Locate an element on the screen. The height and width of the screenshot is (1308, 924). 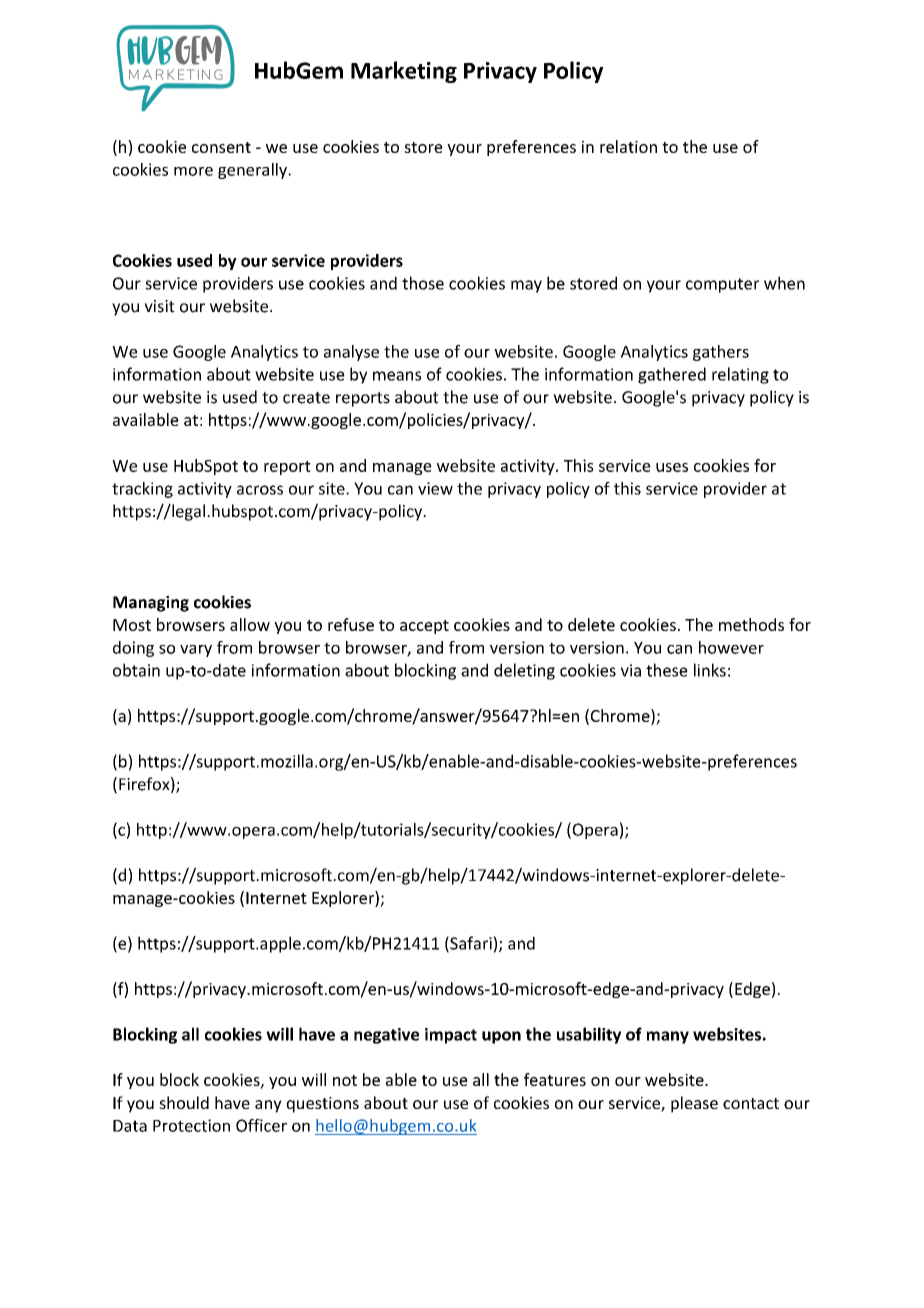
impact is located at coordinates (451, 1036).
